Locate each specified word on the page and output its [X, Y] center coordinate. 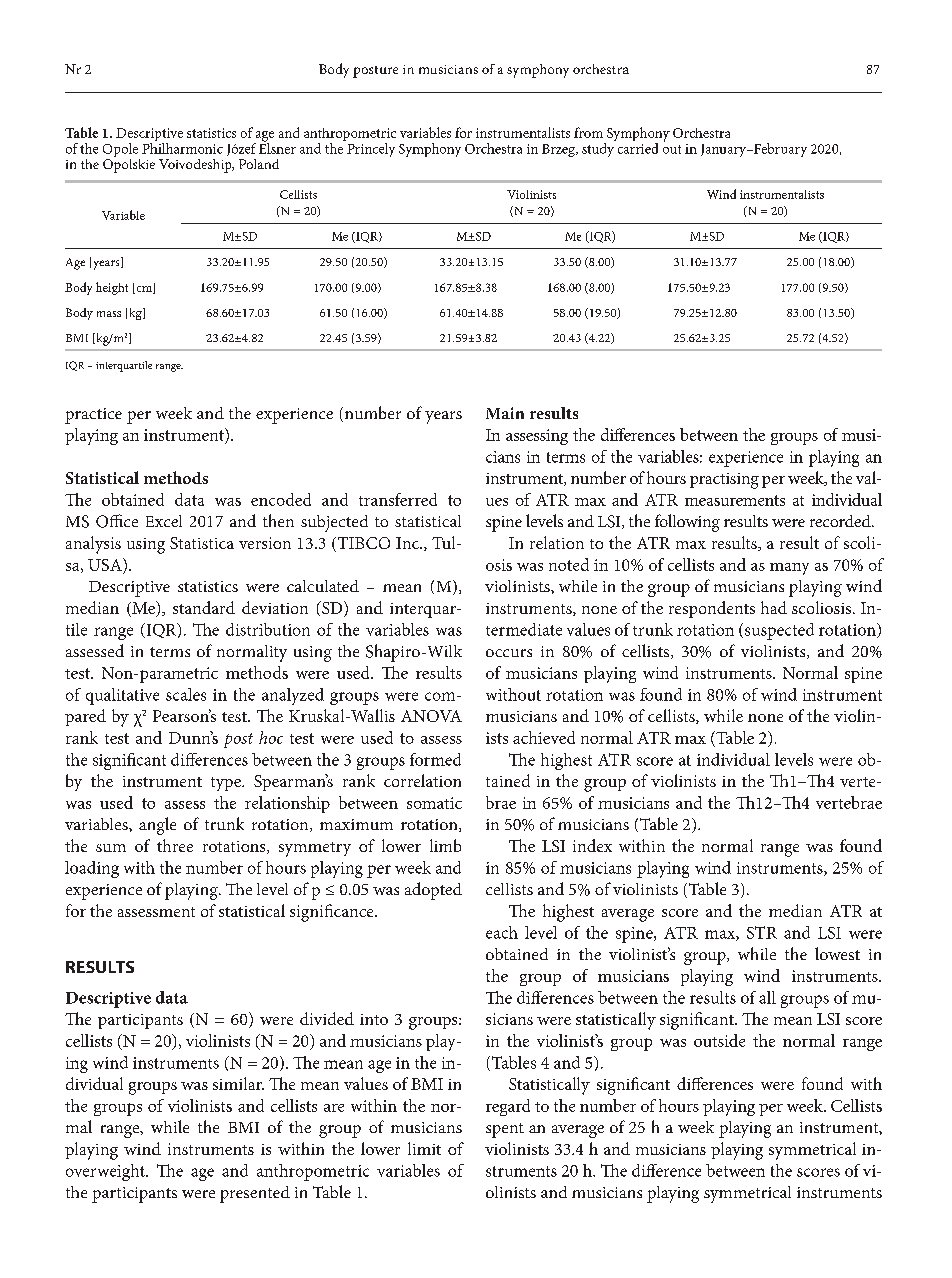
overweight [106, 1172]
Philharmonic [182, 147]
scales [186, 694]
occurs [509, 653]
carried [636, 147]
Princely [370, 148]
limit [424, 1148]
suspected [779, 631]
